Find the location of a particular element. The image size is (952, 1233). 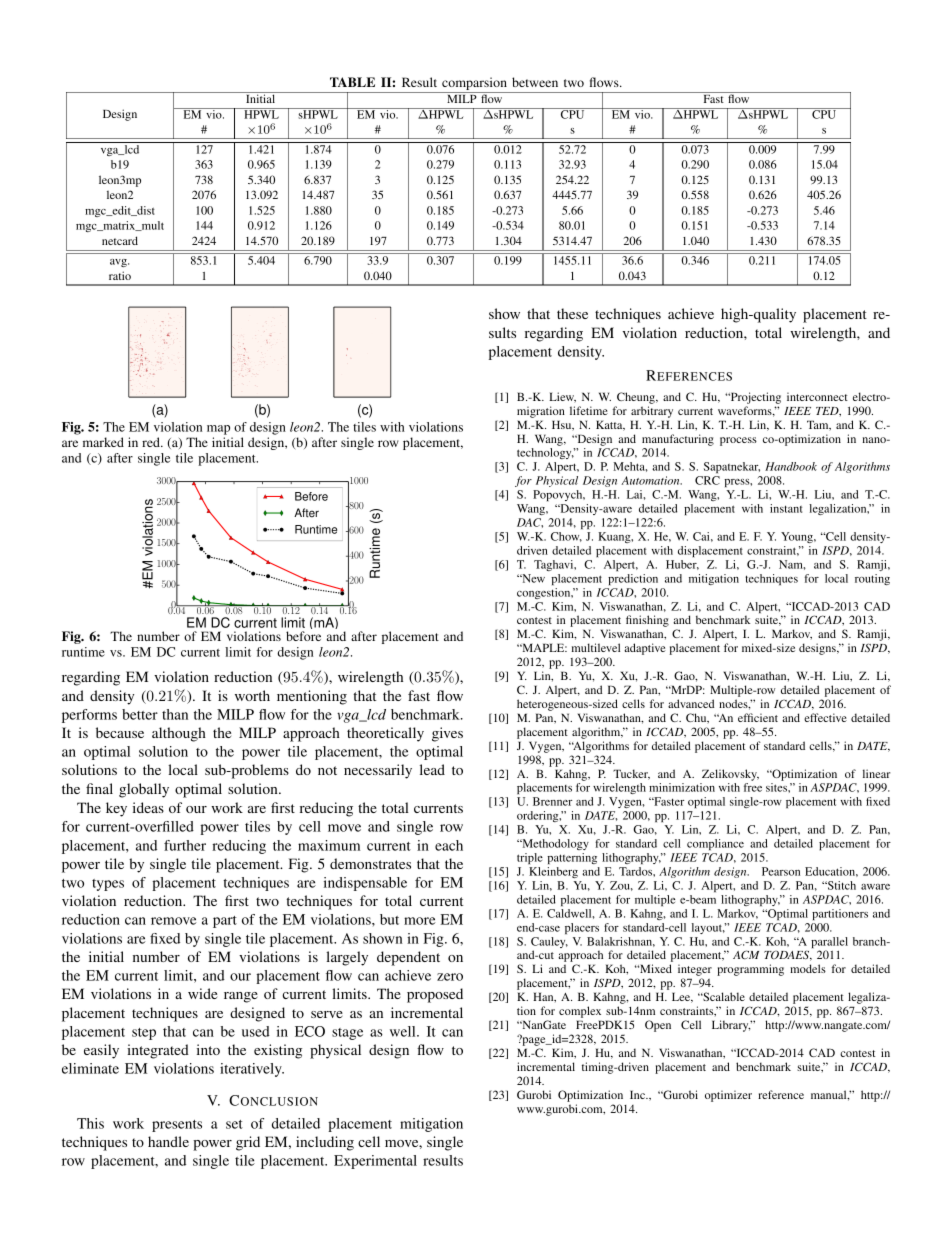

comparsion is located at coordinates (474, 85).
